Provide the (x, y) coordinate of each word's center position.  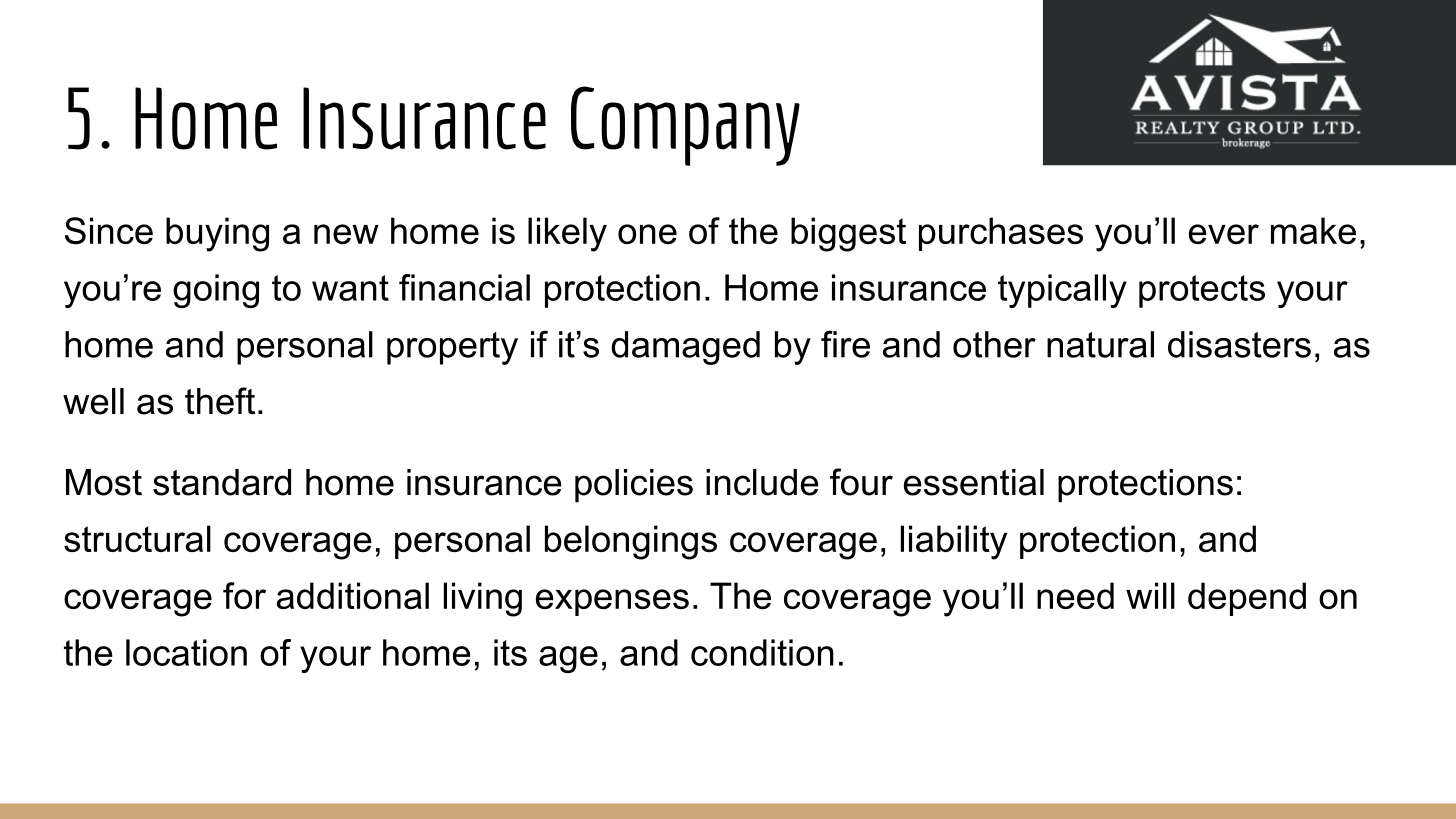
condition (762, 652)
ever (1224, 234)
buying (217, 234)
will (1150, 595)
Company (685, 126)
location (186, 652)
